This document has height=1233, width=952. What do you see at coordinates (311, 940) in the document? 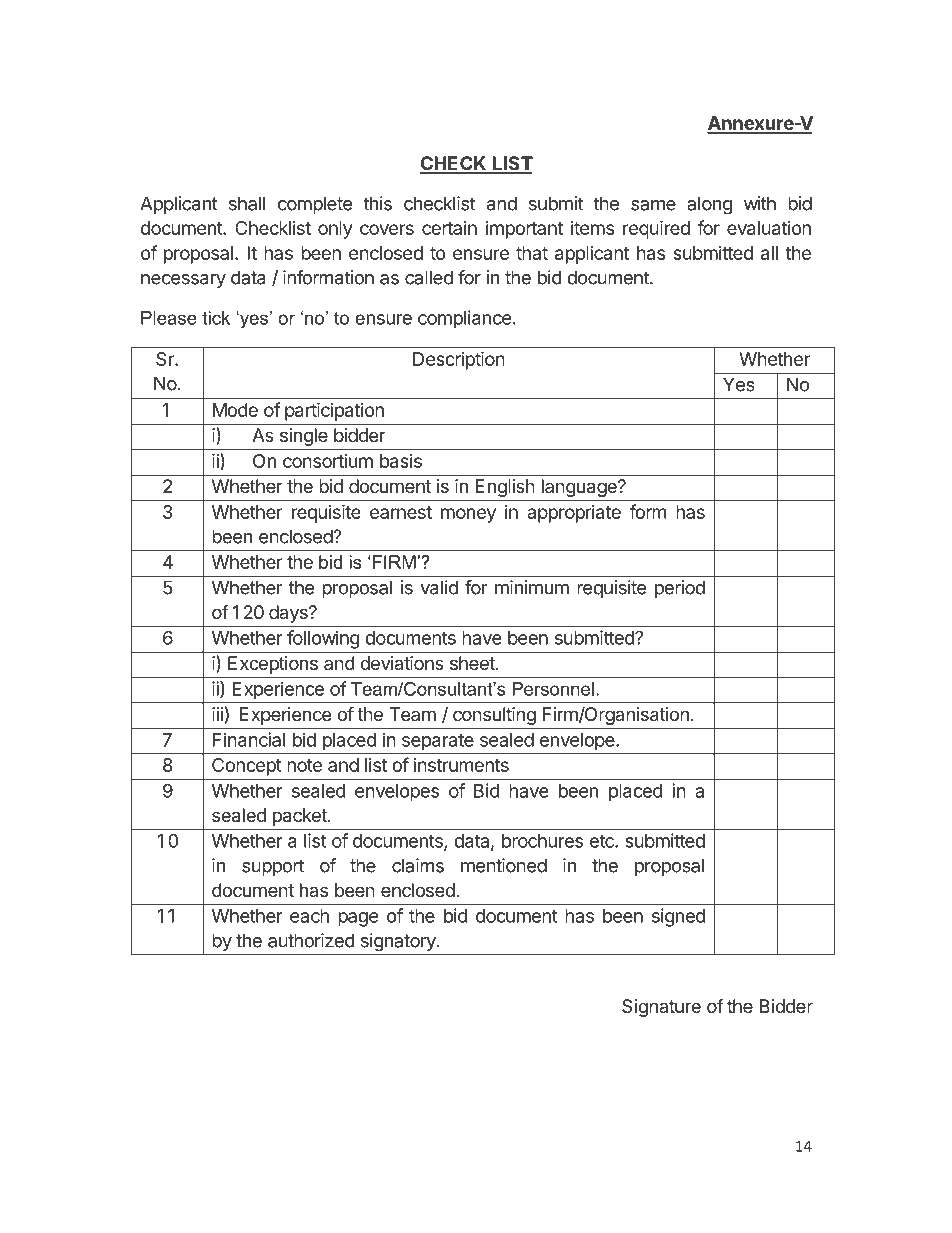
I see `authorized` at bounding box center [311, 940].
